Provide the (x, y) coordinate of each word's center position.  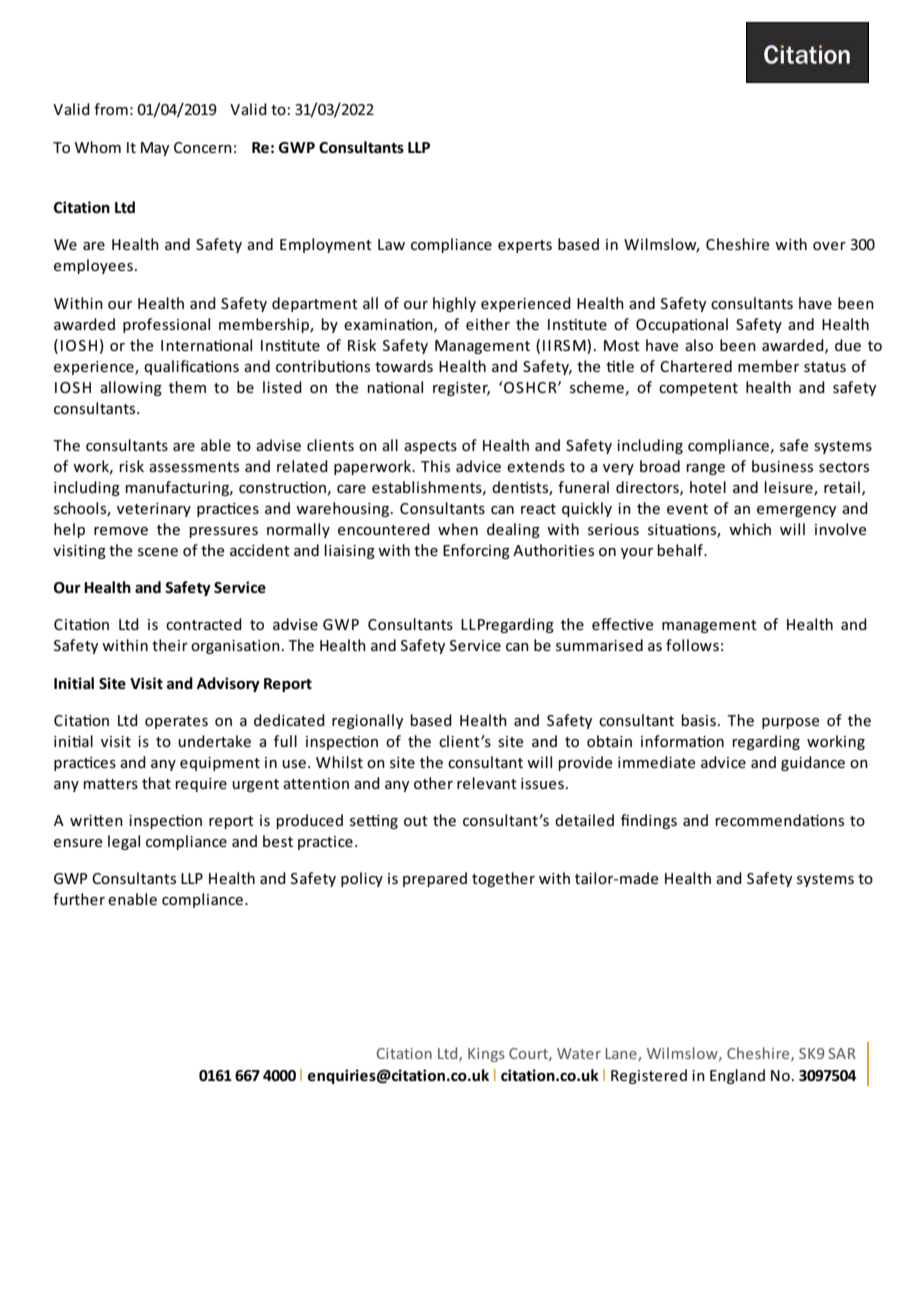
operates (176, 722)
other (433, 783)
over (829, 246)
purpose (790, 723)
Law (391, 244)
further (79, 899)
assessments (194, 467)
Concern (203, 147)
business (782, 466)
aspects (430, 447)
